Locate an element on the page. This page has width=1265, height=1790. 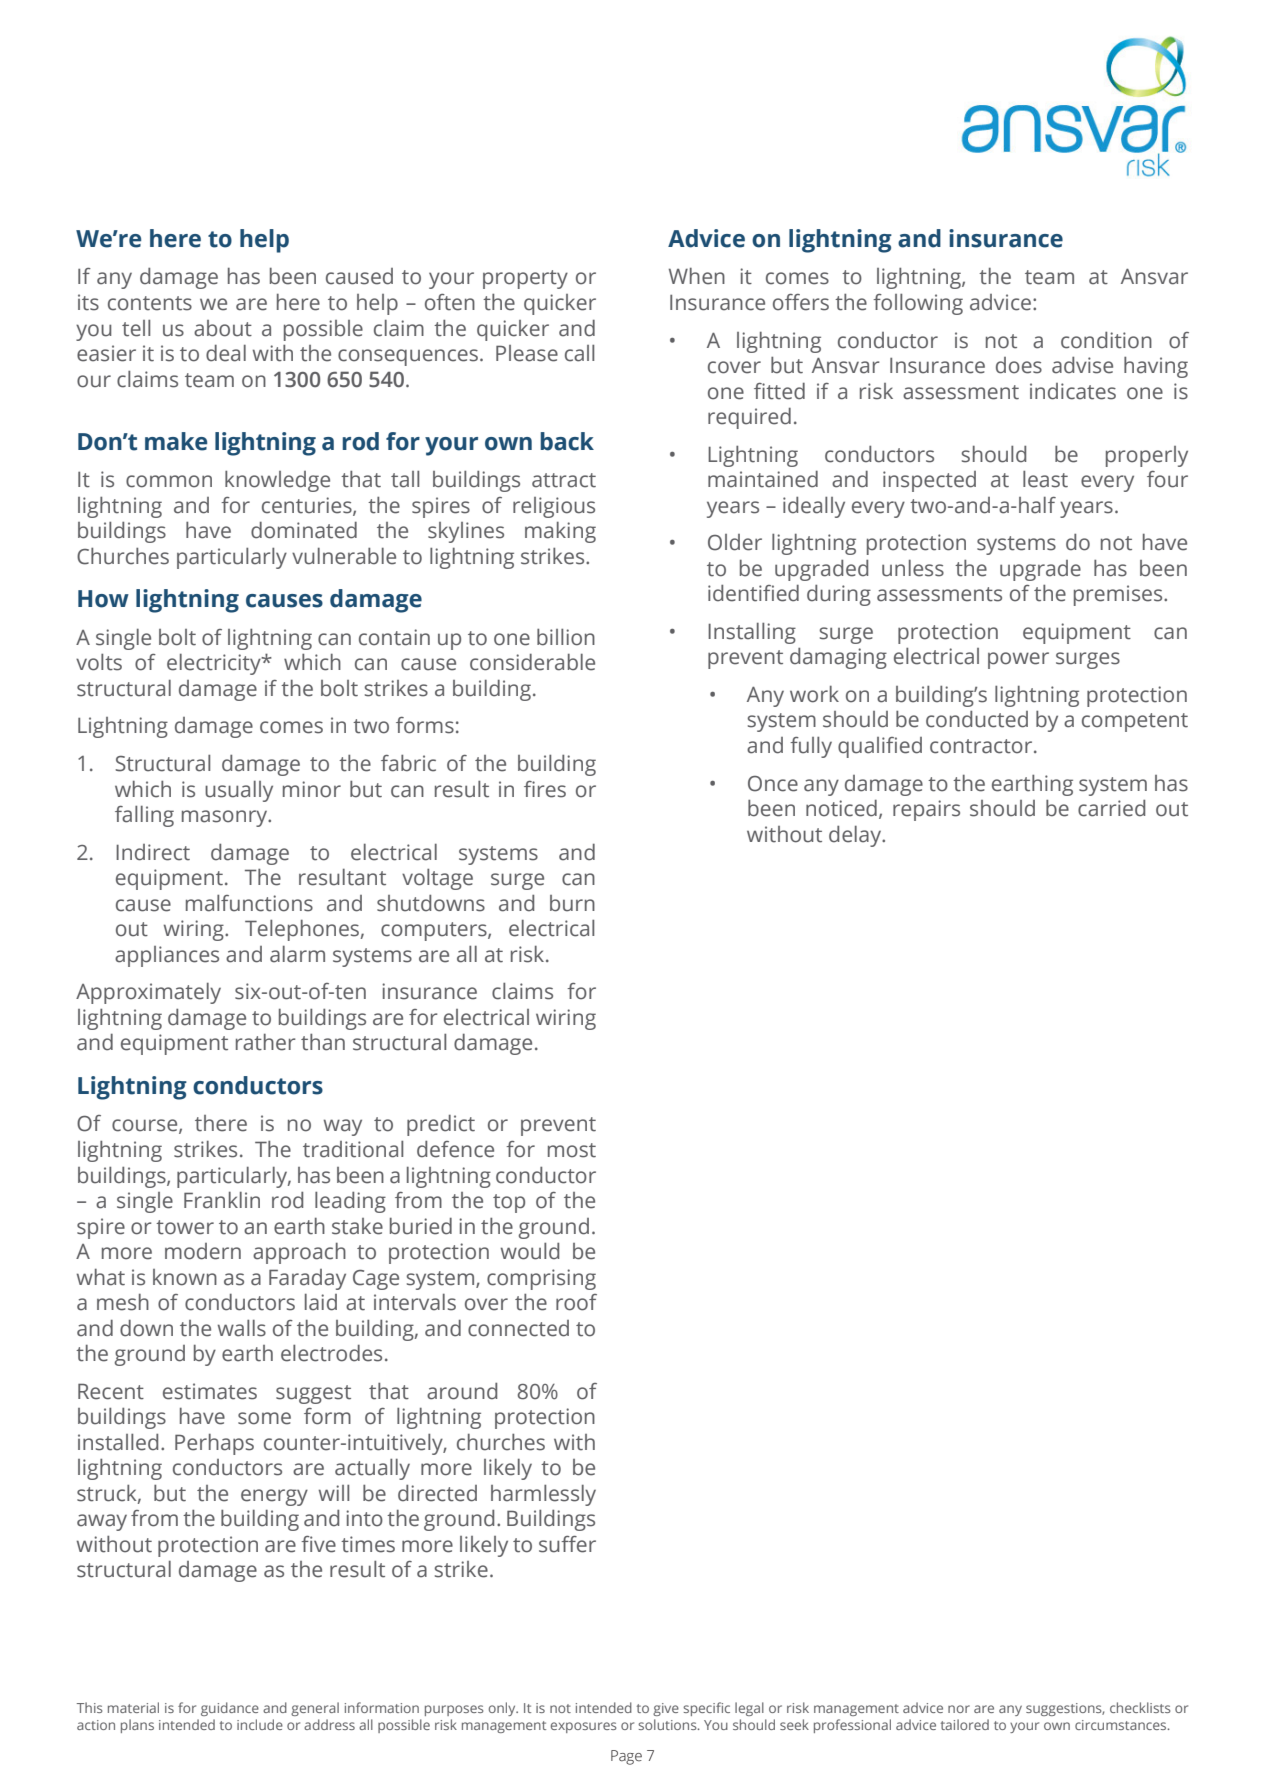
call is located at coordinates (579, 353).
